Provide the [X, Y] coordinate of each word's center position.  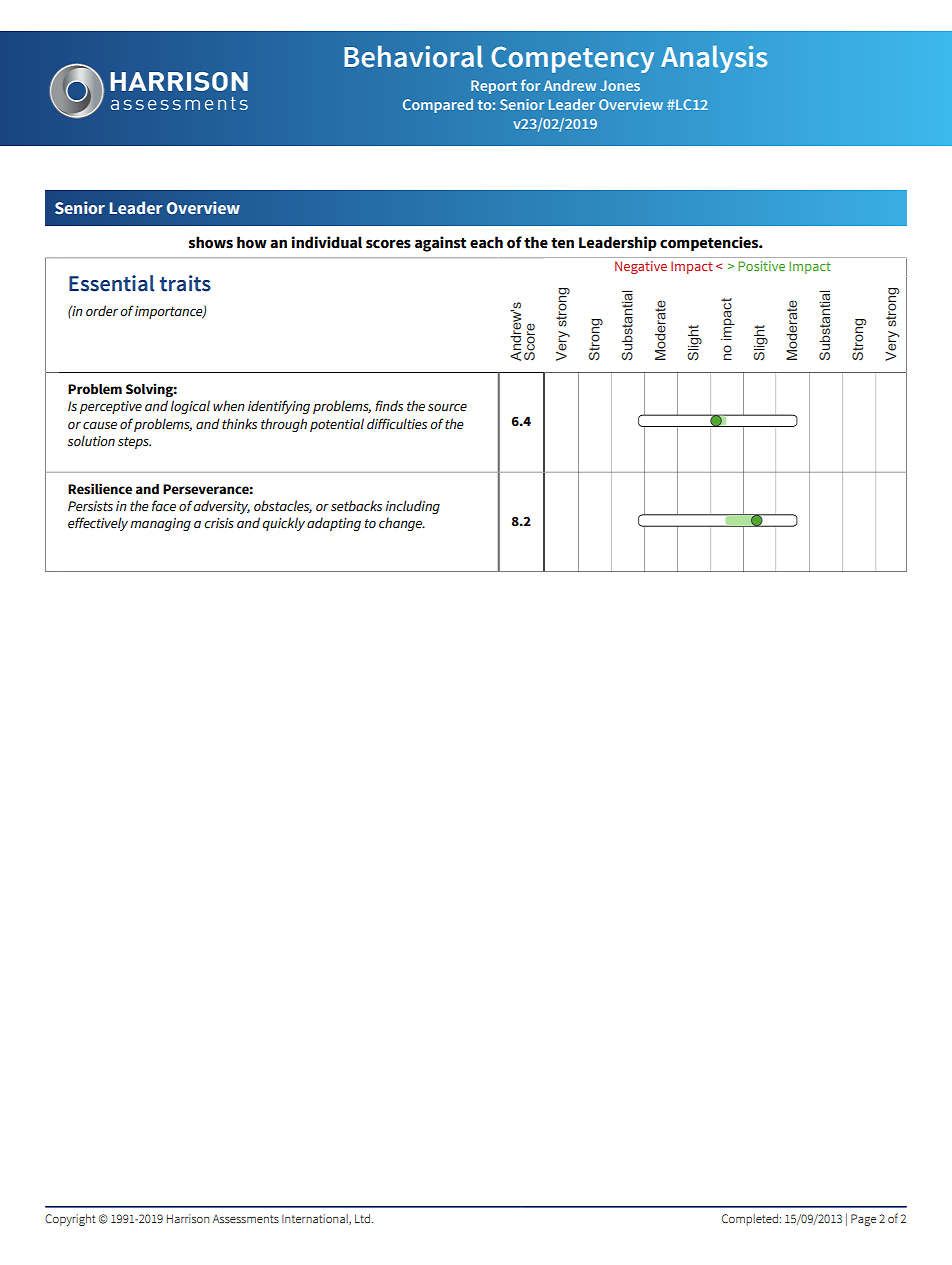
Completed [750, 1220]
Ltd [362, 1218]
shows [211, 242]
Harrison [187, 1218]
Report [494, 87]
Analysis [714, 59]
